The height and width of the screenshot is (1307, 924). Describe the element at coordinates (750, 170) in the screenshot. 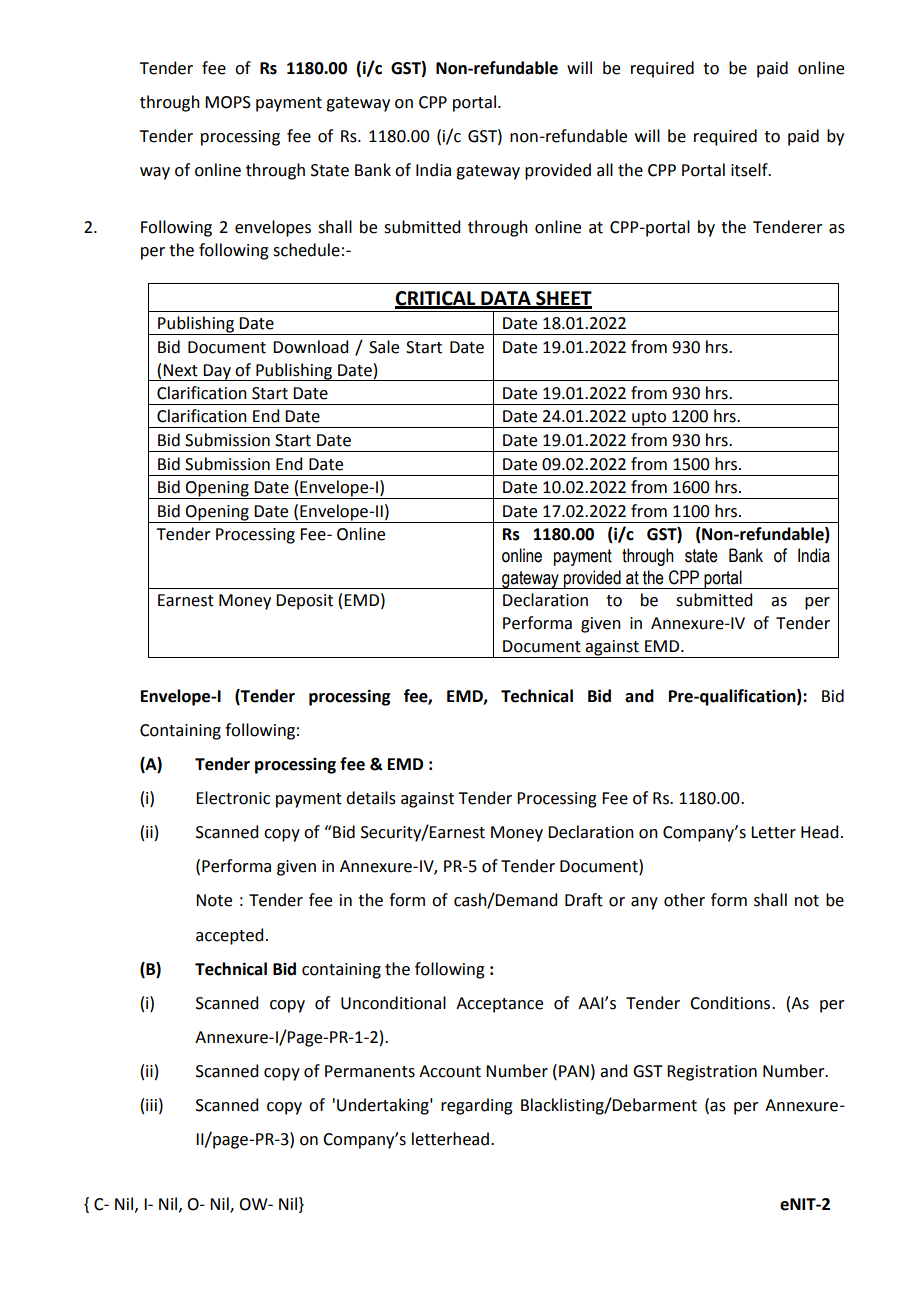

I see `itself` at that location.
